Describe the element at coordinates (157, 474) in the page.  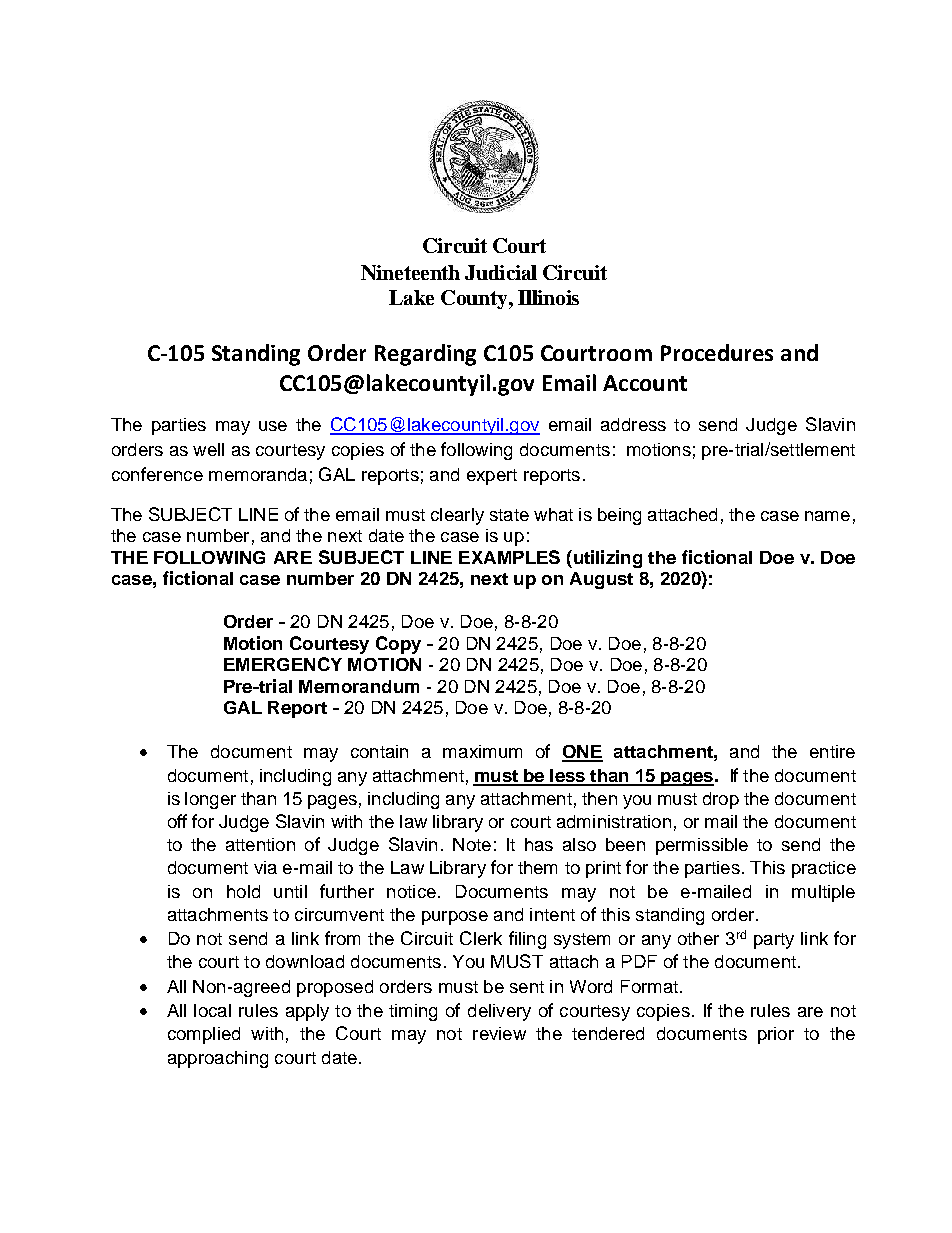
I see `conference` at that location.
